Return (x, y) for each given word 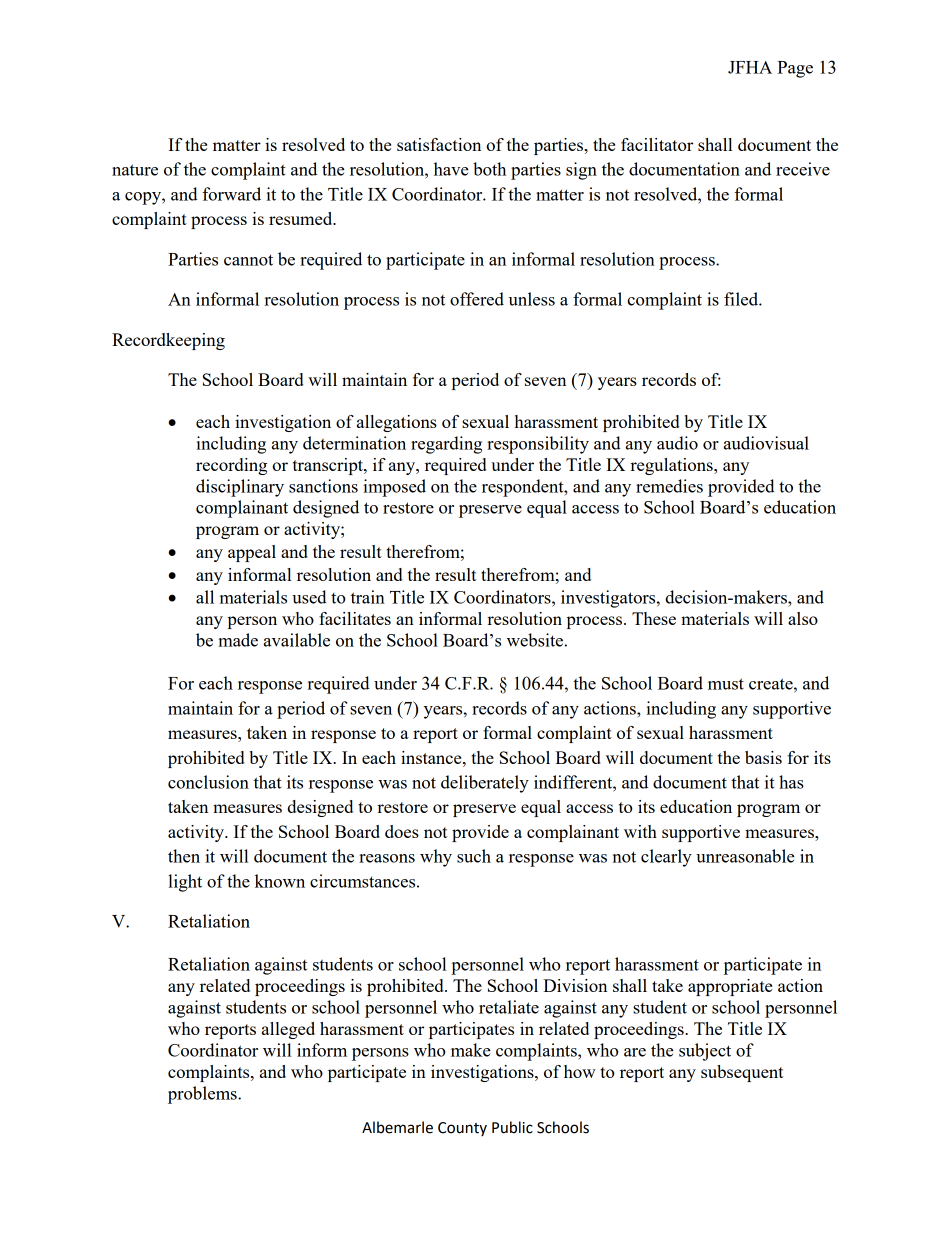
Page (795, 69)
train (368, 597)
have (451, 169)
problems (203, 1095)
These (654, 618)
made (238, 640)
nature (135, 170)
